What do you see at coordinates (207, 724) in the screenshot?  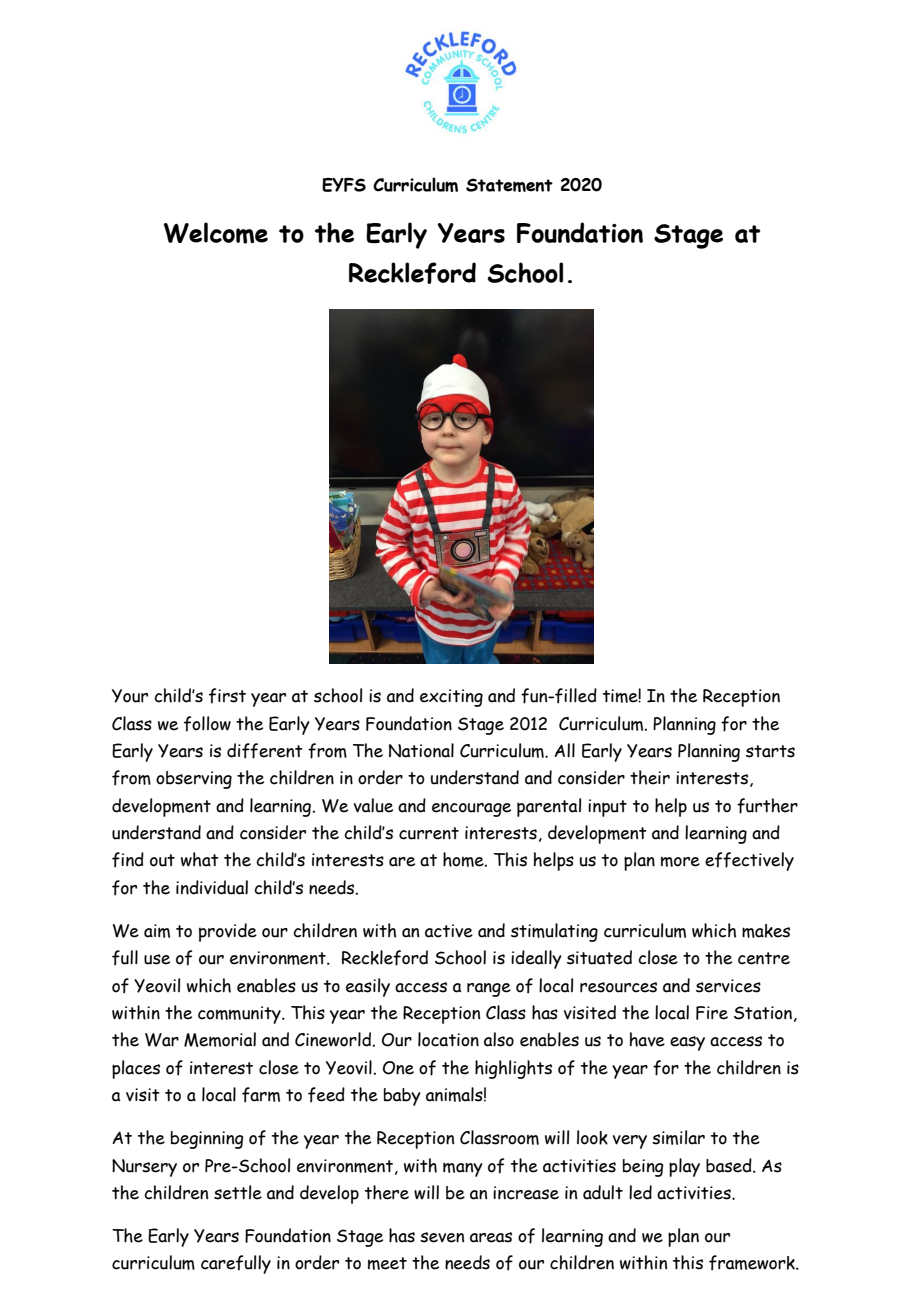 I see `follow` at bounding box center [207, 724].
